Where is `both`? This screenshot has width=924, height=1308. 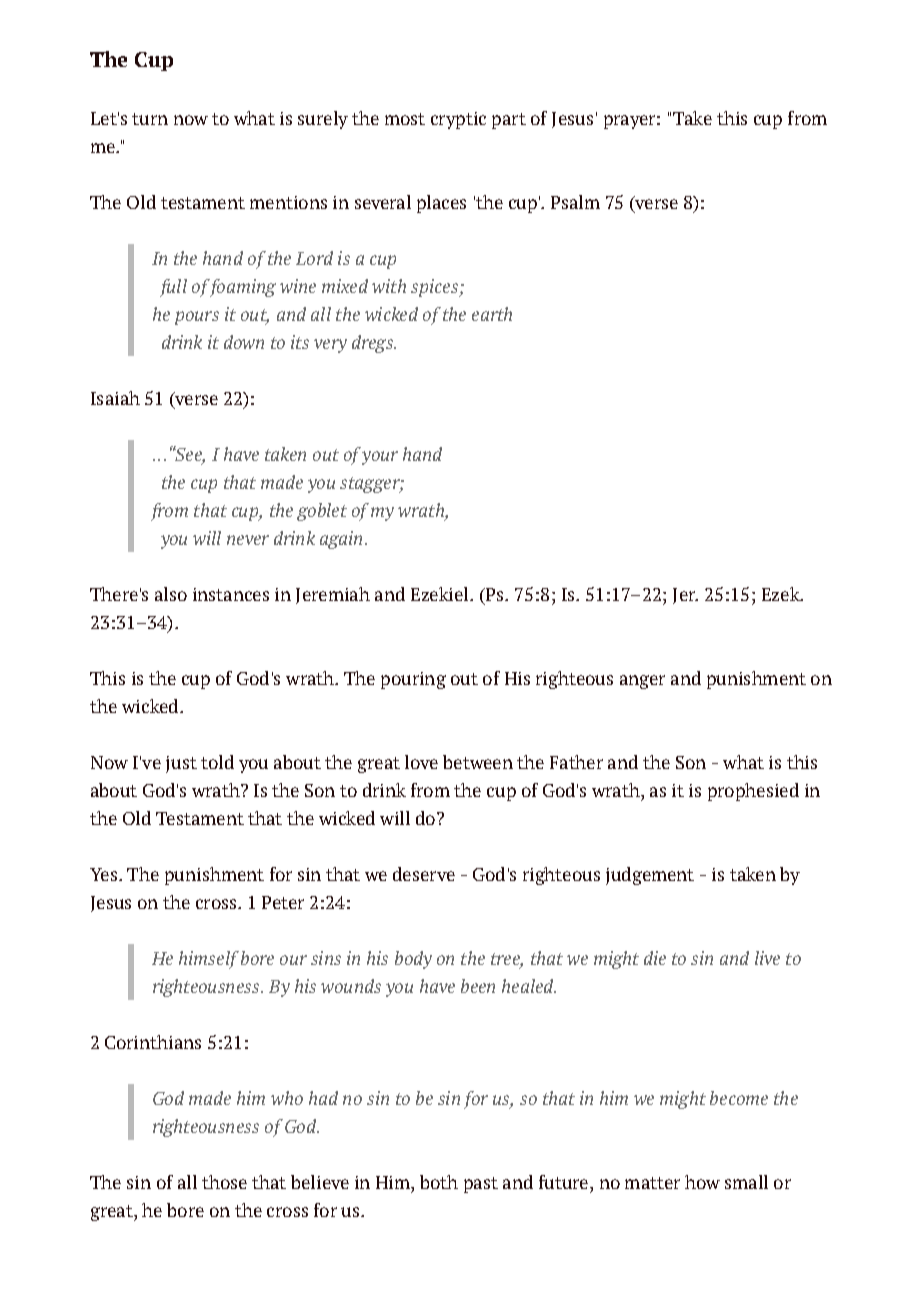
both is located at coordinates (439, 1182).
